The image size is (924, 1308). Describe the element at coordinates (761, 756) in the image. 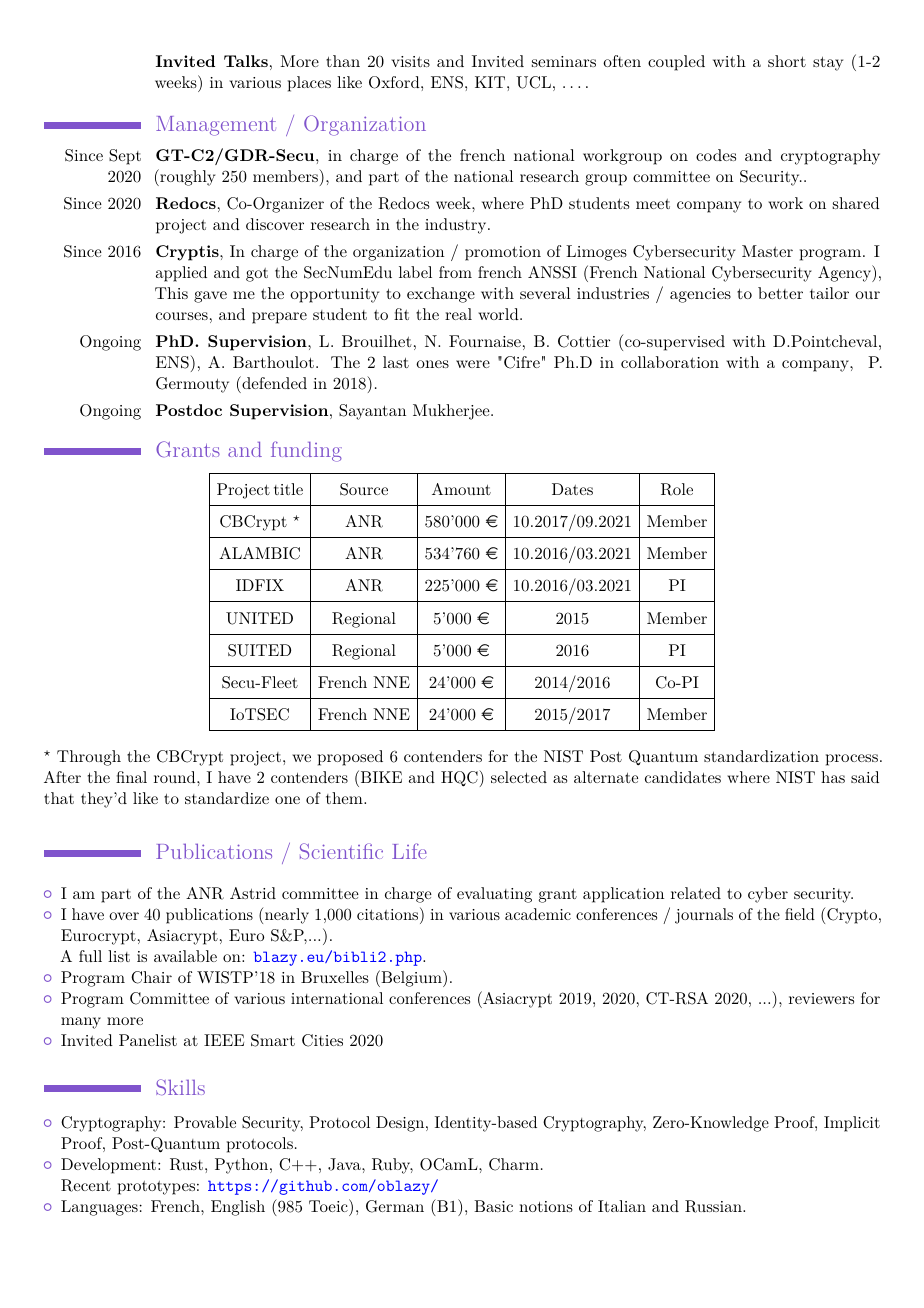

I see `standardization` at that location.
